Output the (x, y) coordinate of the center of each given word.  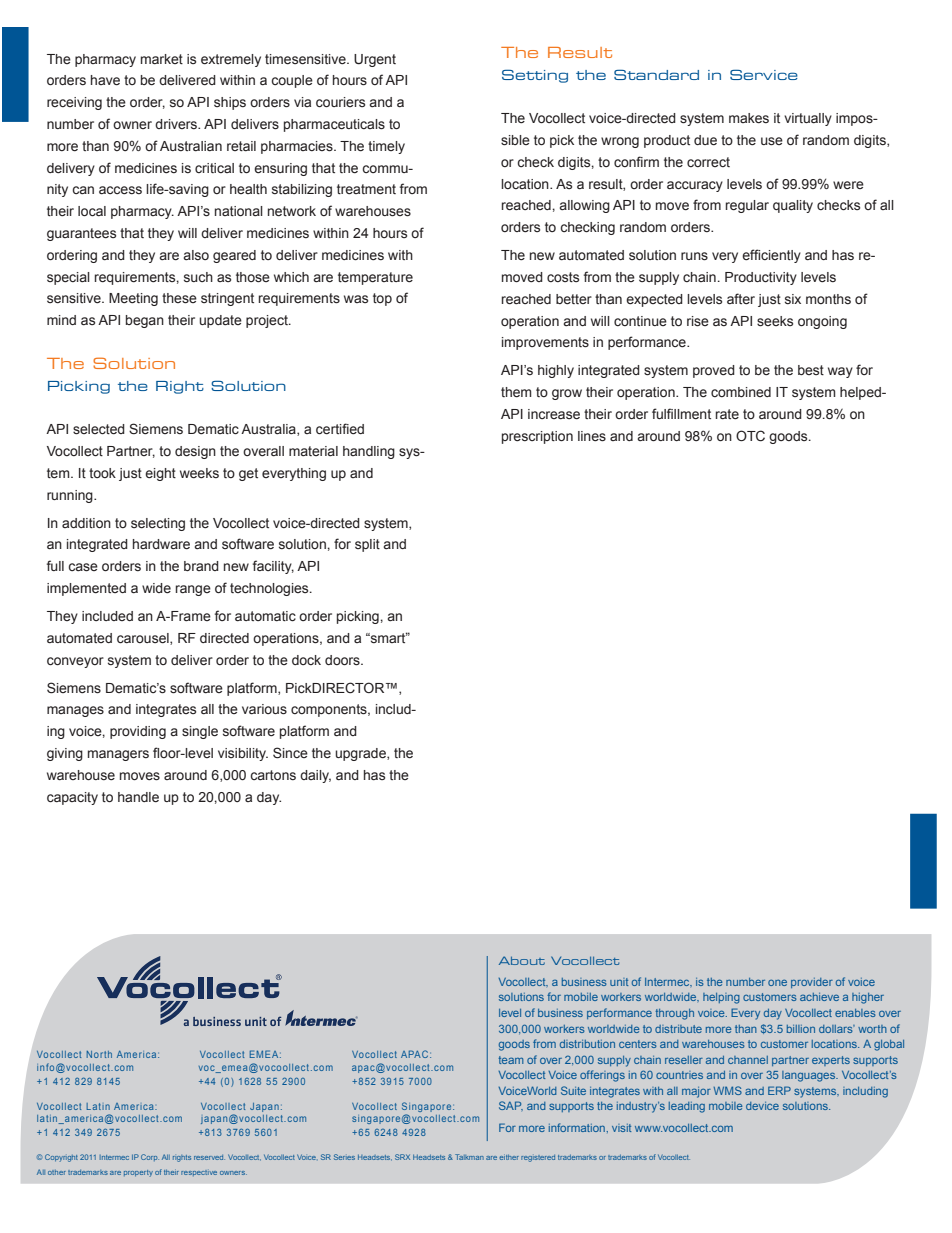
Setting (535, 76)
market (162, 59)
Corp (150, 1157)
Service (764, 74)
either (509, 1157)
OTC (750, 436)
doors (343, 660)
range (193, 590)
